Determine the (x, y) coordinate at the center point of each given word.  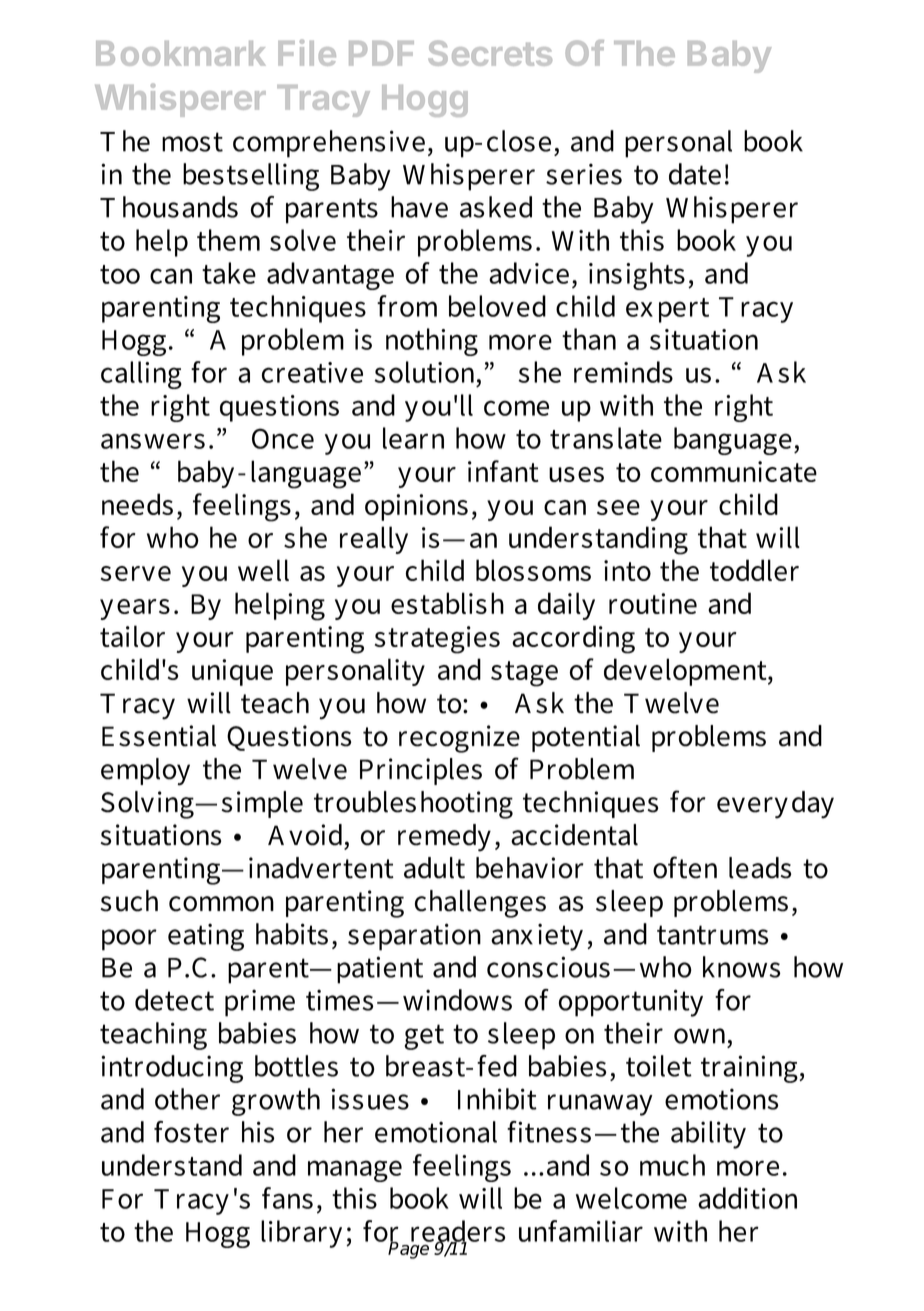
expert (667, 310)
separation (414, 937)
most (192, 142)
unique (232, 672)
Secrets (490, 53)
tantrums (713, 935)
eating (206, 937)
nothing (432, 342)
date (695, 174)
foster (191, 1132)
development (686, 672)
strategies (437, 640)
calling (141, 375)
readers (458, 1232)
